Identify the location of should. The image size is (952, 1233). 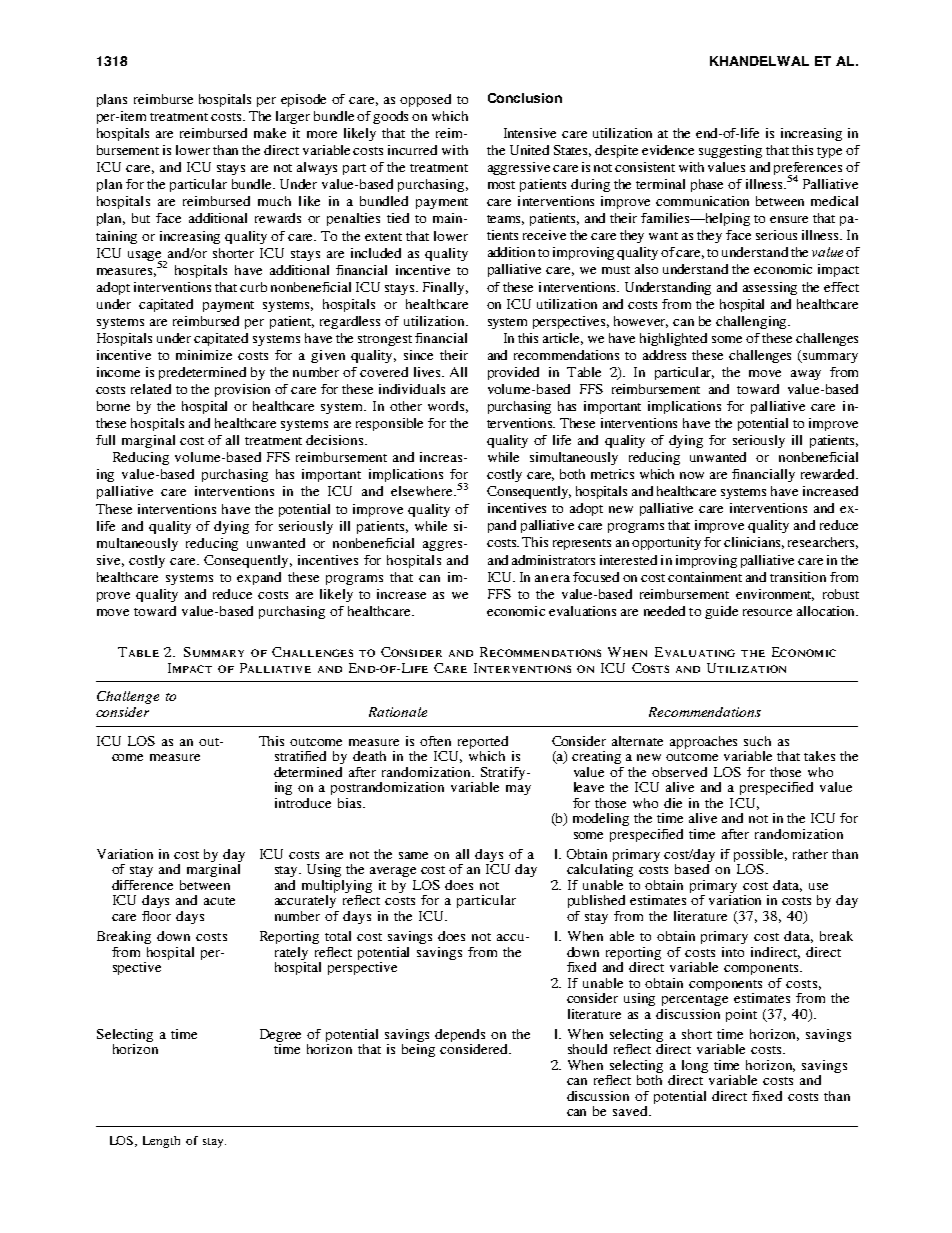
(587, 1049).
